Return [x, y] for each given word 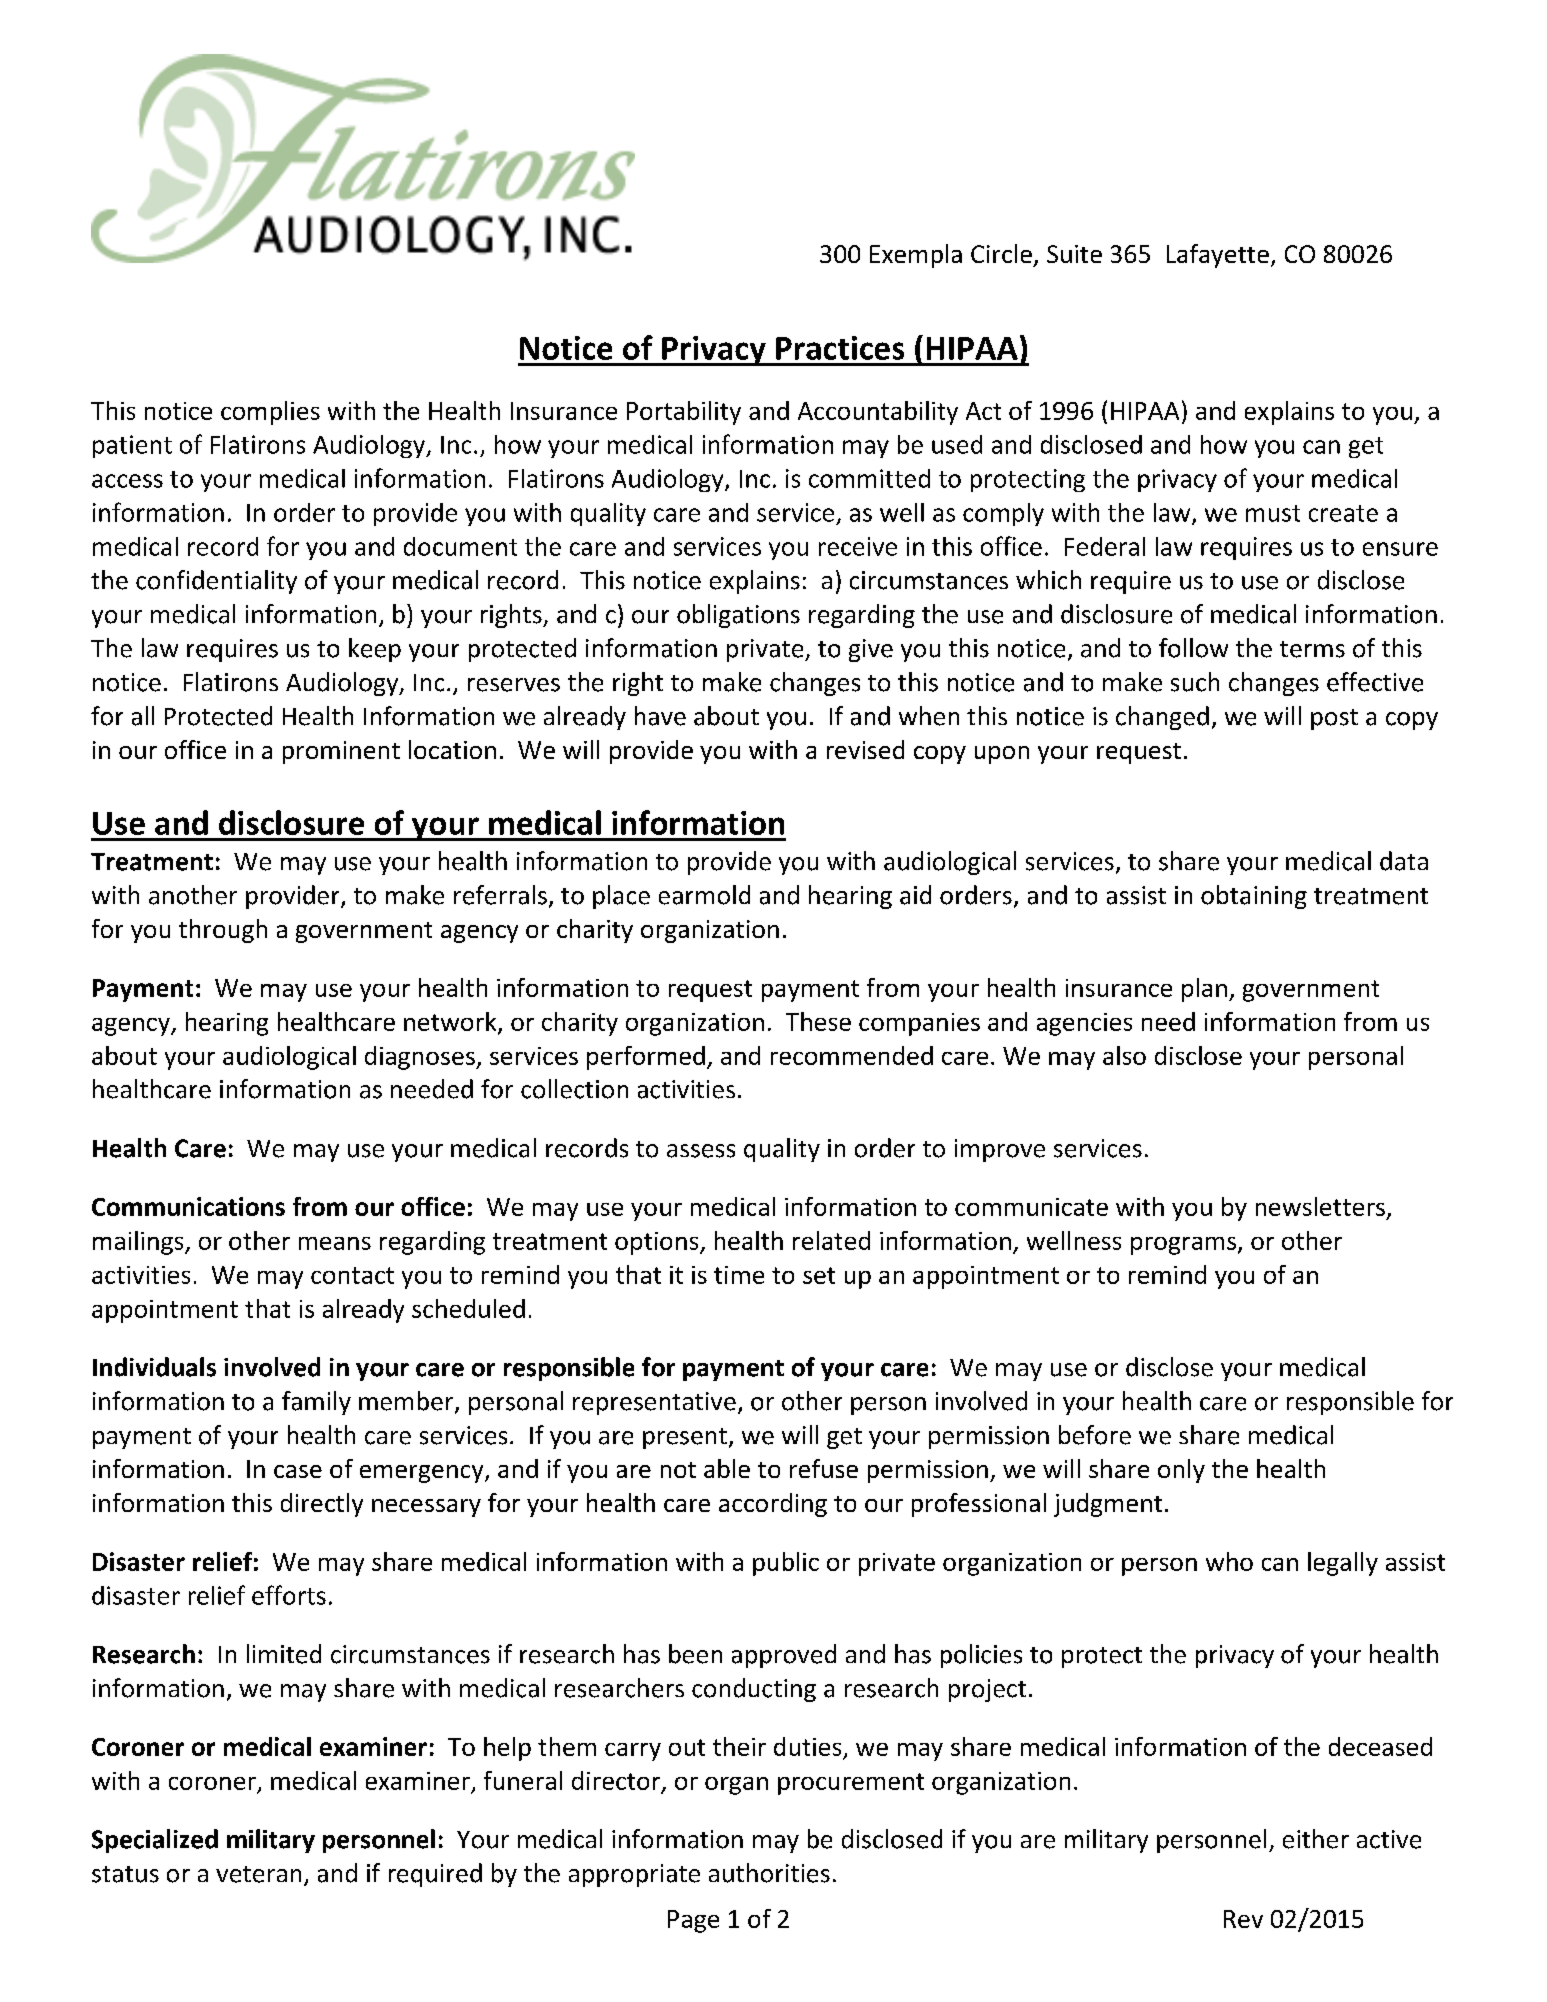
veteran [258, 1874]
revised [865, 749]
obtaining [1254, 897]
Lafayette [1218, 256]
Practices [840, 348]
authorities [769, 1873]
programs [1185, 1246]
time [739, 1275]
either [1316, 1839]
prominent [341, 752]
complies [270, 413]
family [316, 1403]
